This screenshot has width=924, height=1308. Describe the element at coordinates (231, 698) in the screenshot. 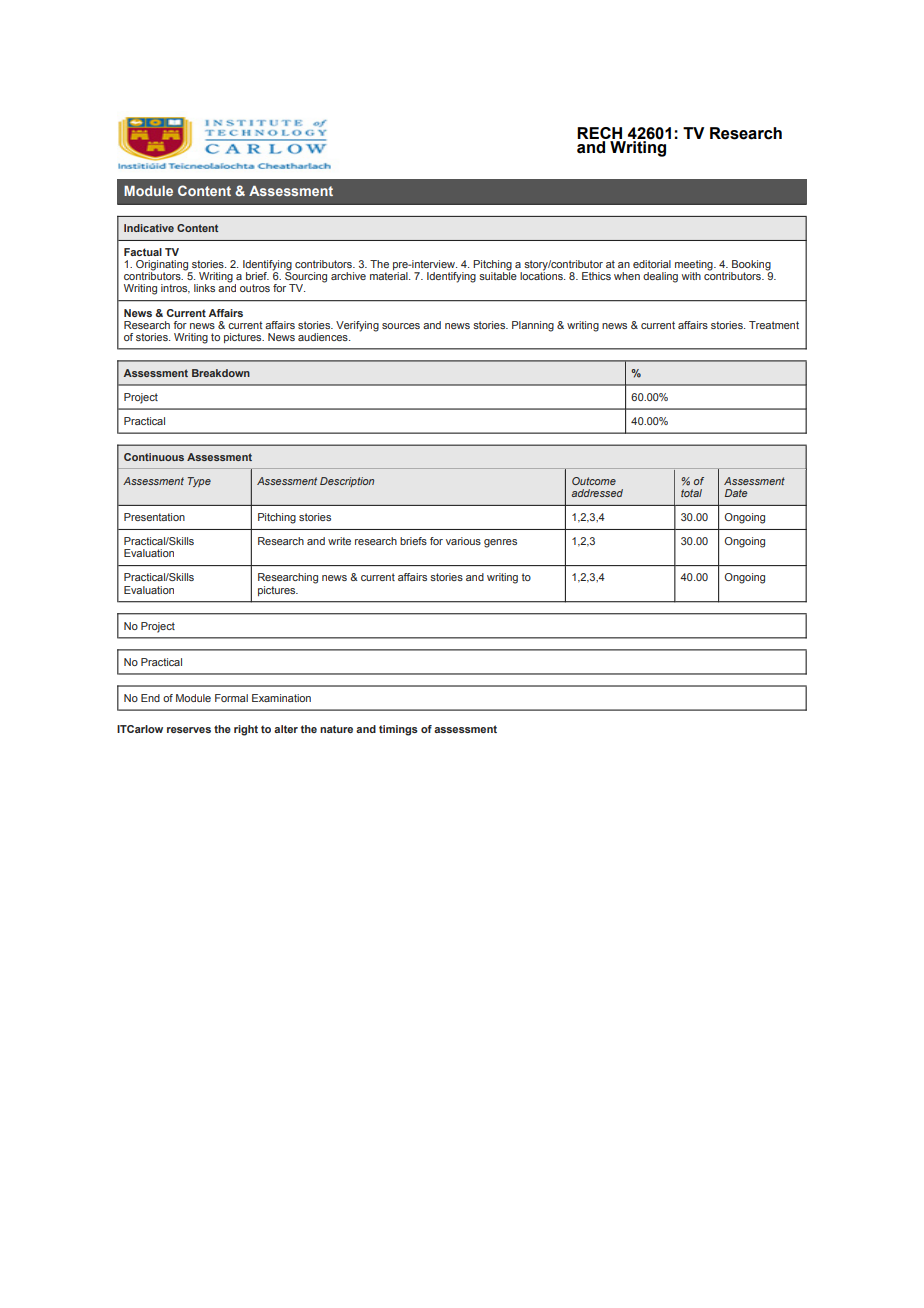

I see `Formal` at that location.
